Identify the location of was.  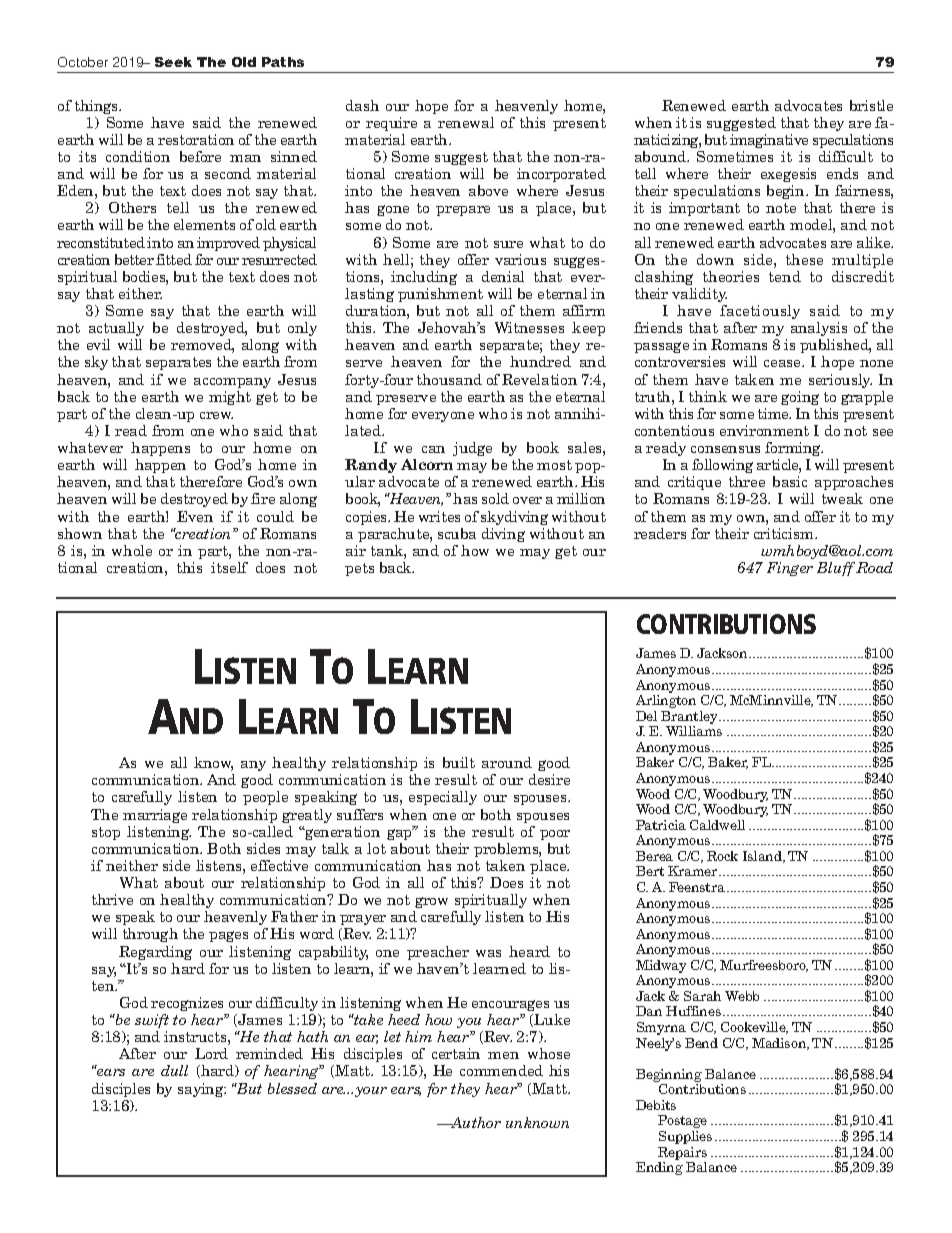
(488, 953).
